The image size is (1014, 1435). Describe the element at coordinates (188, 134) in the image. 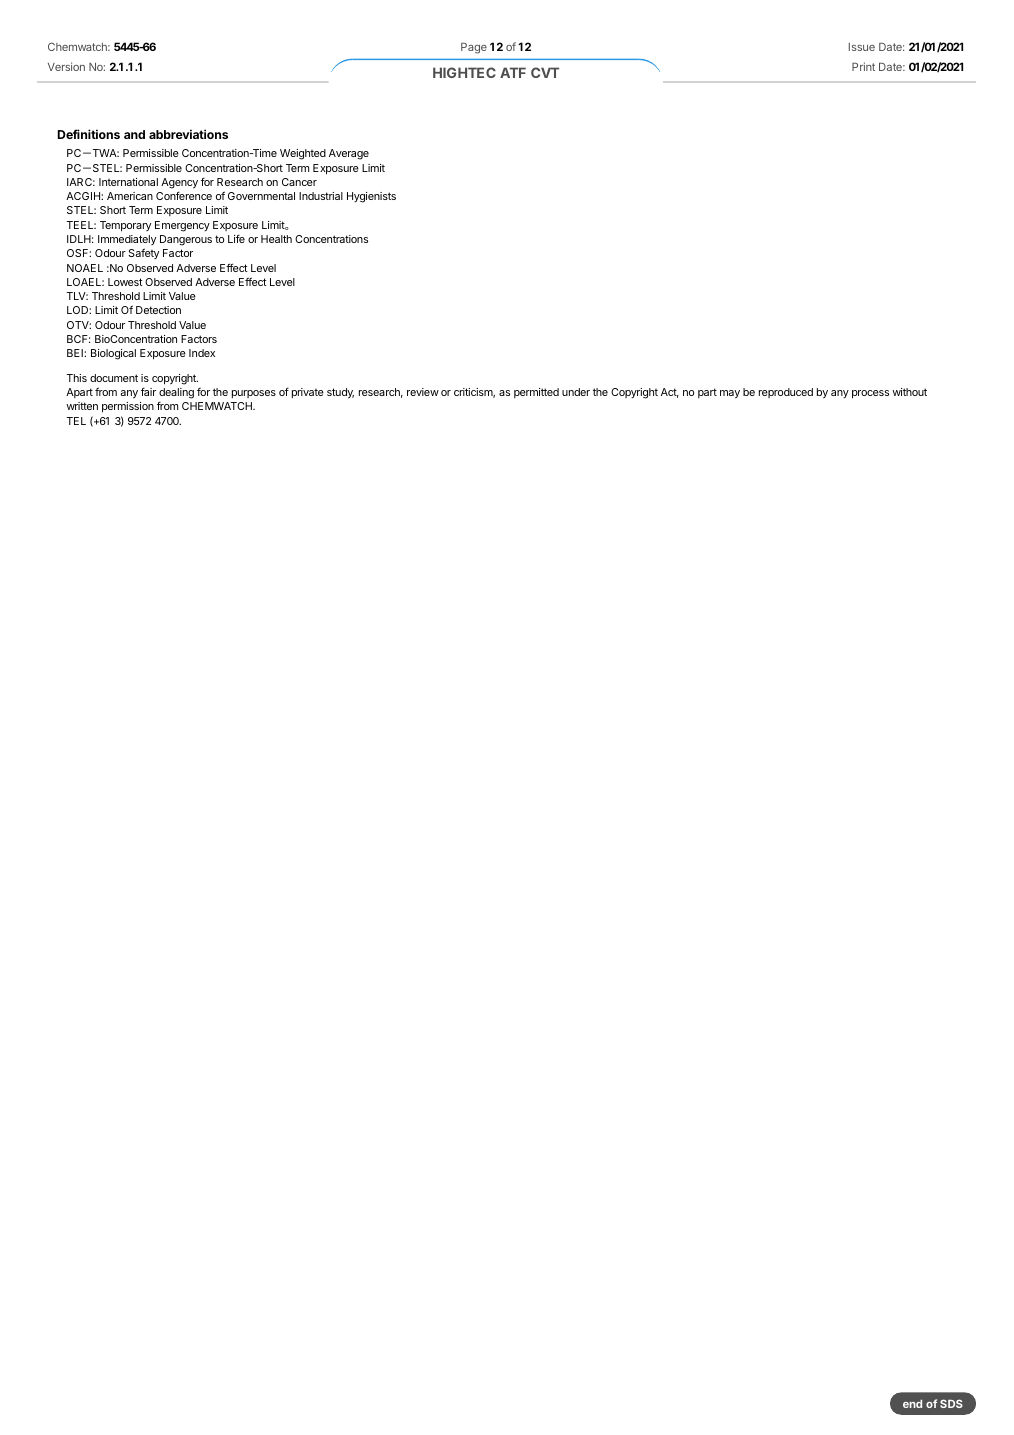

I see `abbreviations` at that location.
